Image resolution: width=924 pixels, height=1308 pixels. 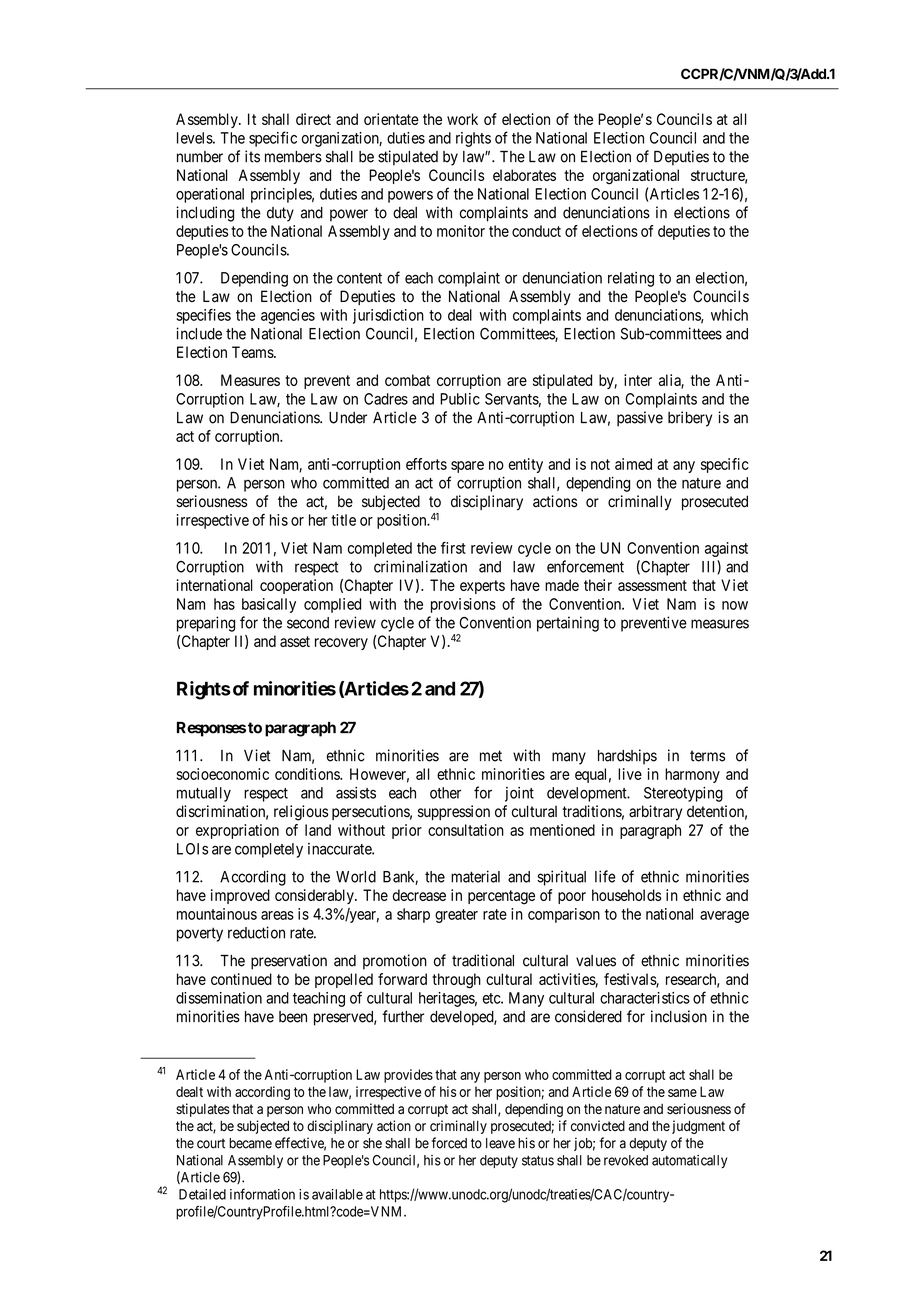 I want to click on became, so click(x=250, y=1143).
